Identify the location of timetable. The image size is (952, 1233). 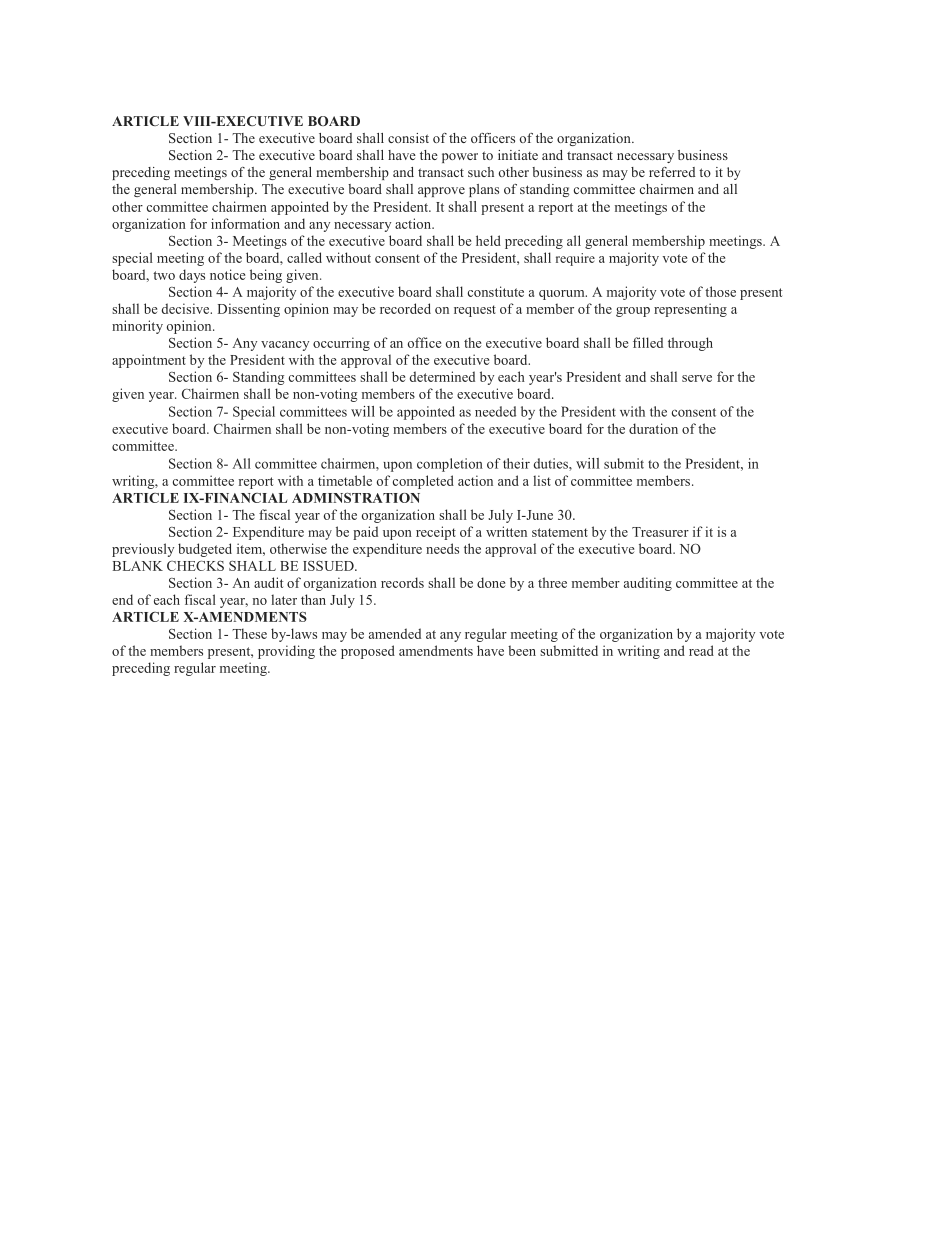
(345, 480).
